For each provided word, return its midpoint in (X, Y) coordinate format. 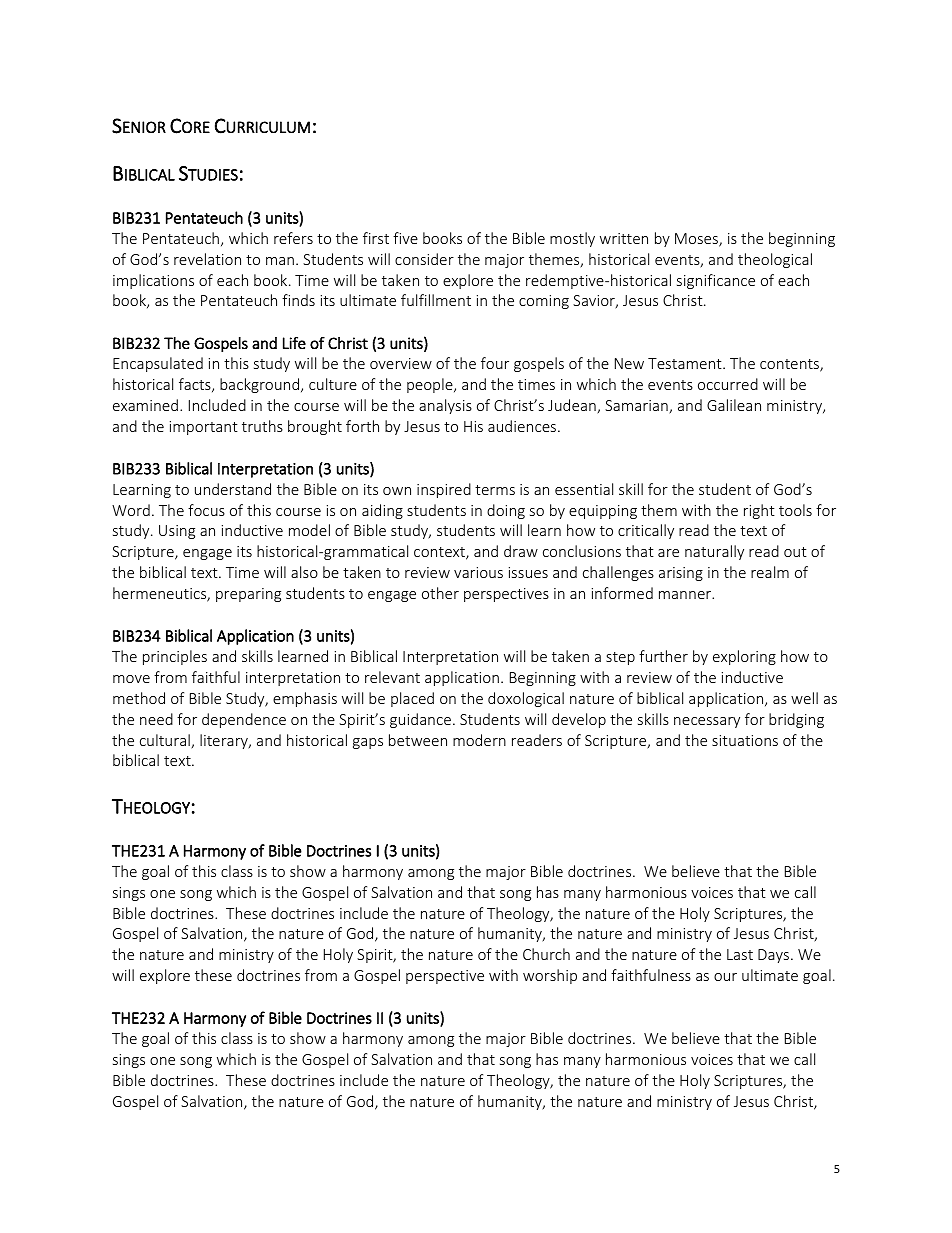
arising (681, 574)
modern (479, 740)
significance (716, 281)
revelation (207, 259)
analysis (445, 406)
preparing (248, 595)
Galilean (734, 405)
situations (745, 740)
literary (225, 741)
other (440, 593)
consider (424, 259)
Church (546, 954)
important (204, 428)
